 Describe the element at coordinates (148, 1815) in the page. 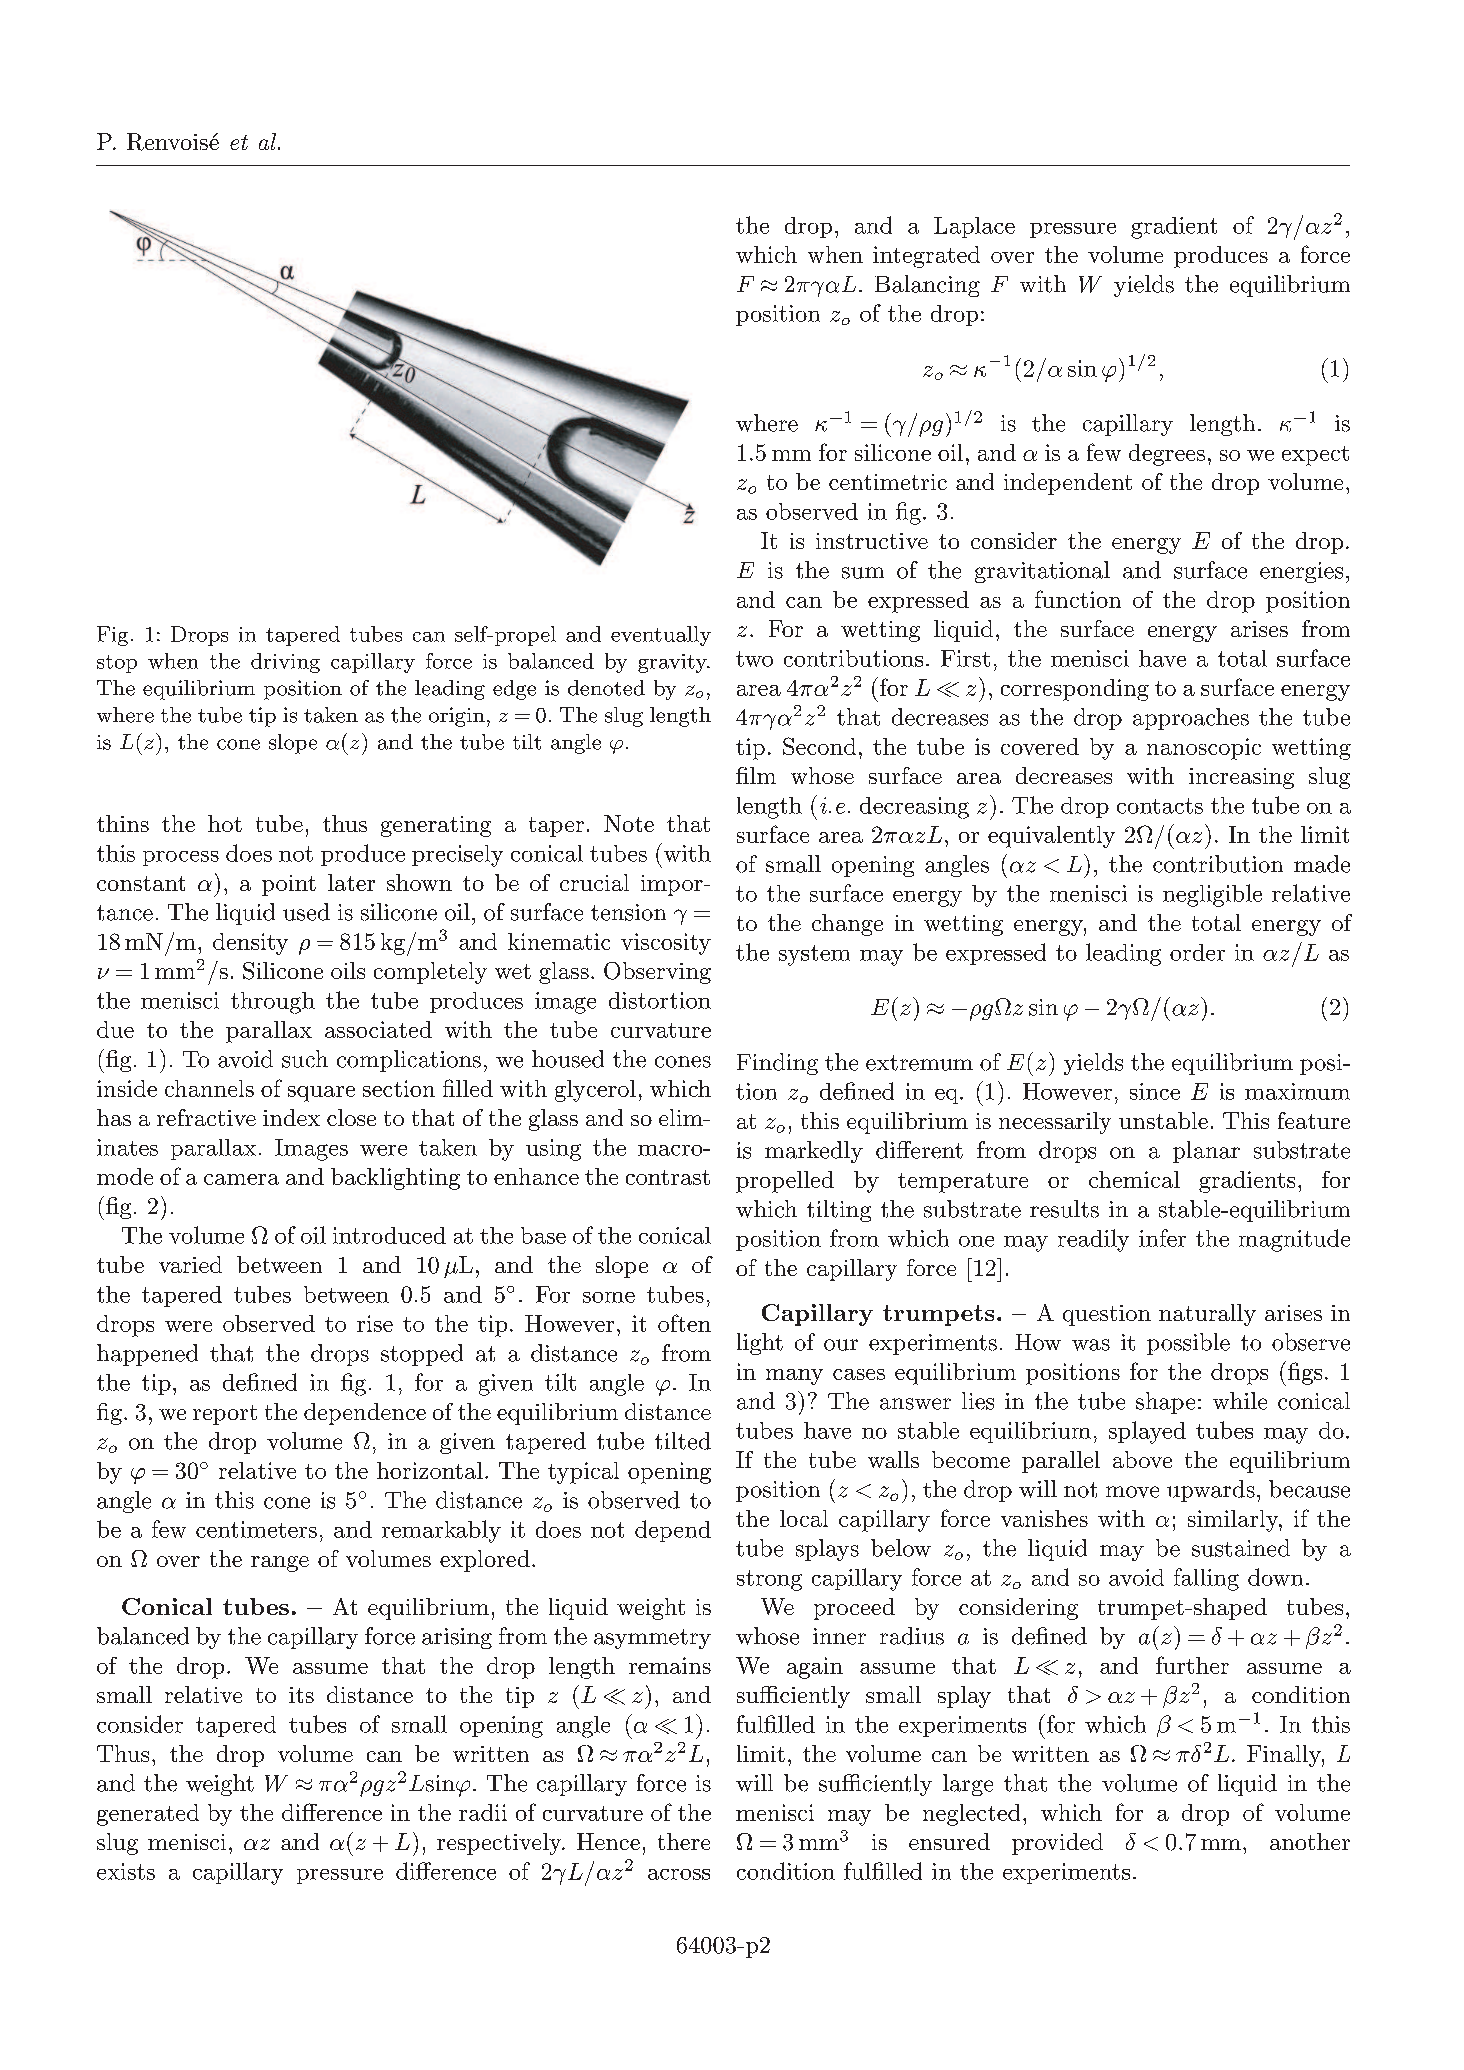

I see `generated` at that location.
